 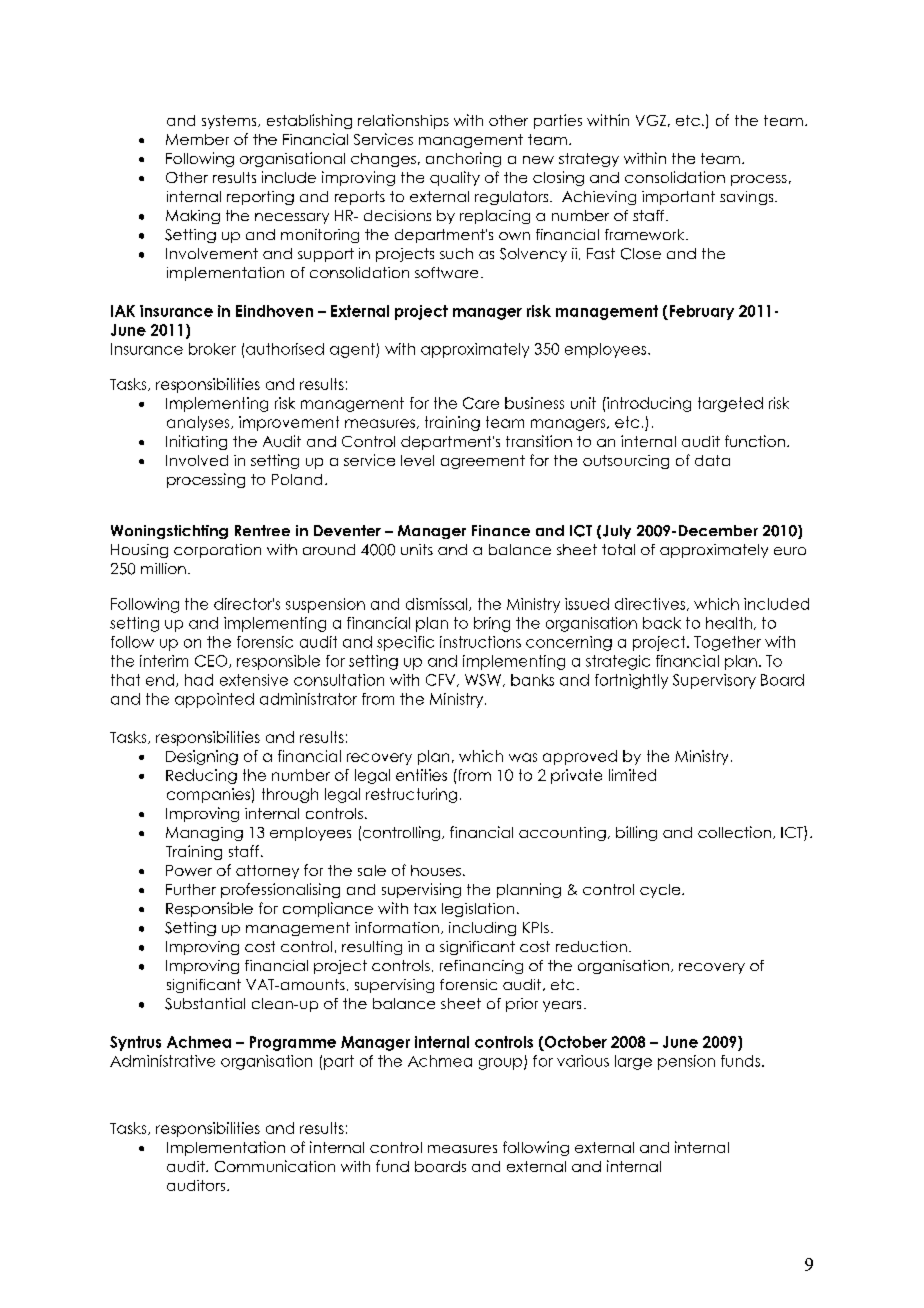 What do you see at coordinates (197, 139) in the screenshot?
I see `Member` at bounding box center [197, 139].
